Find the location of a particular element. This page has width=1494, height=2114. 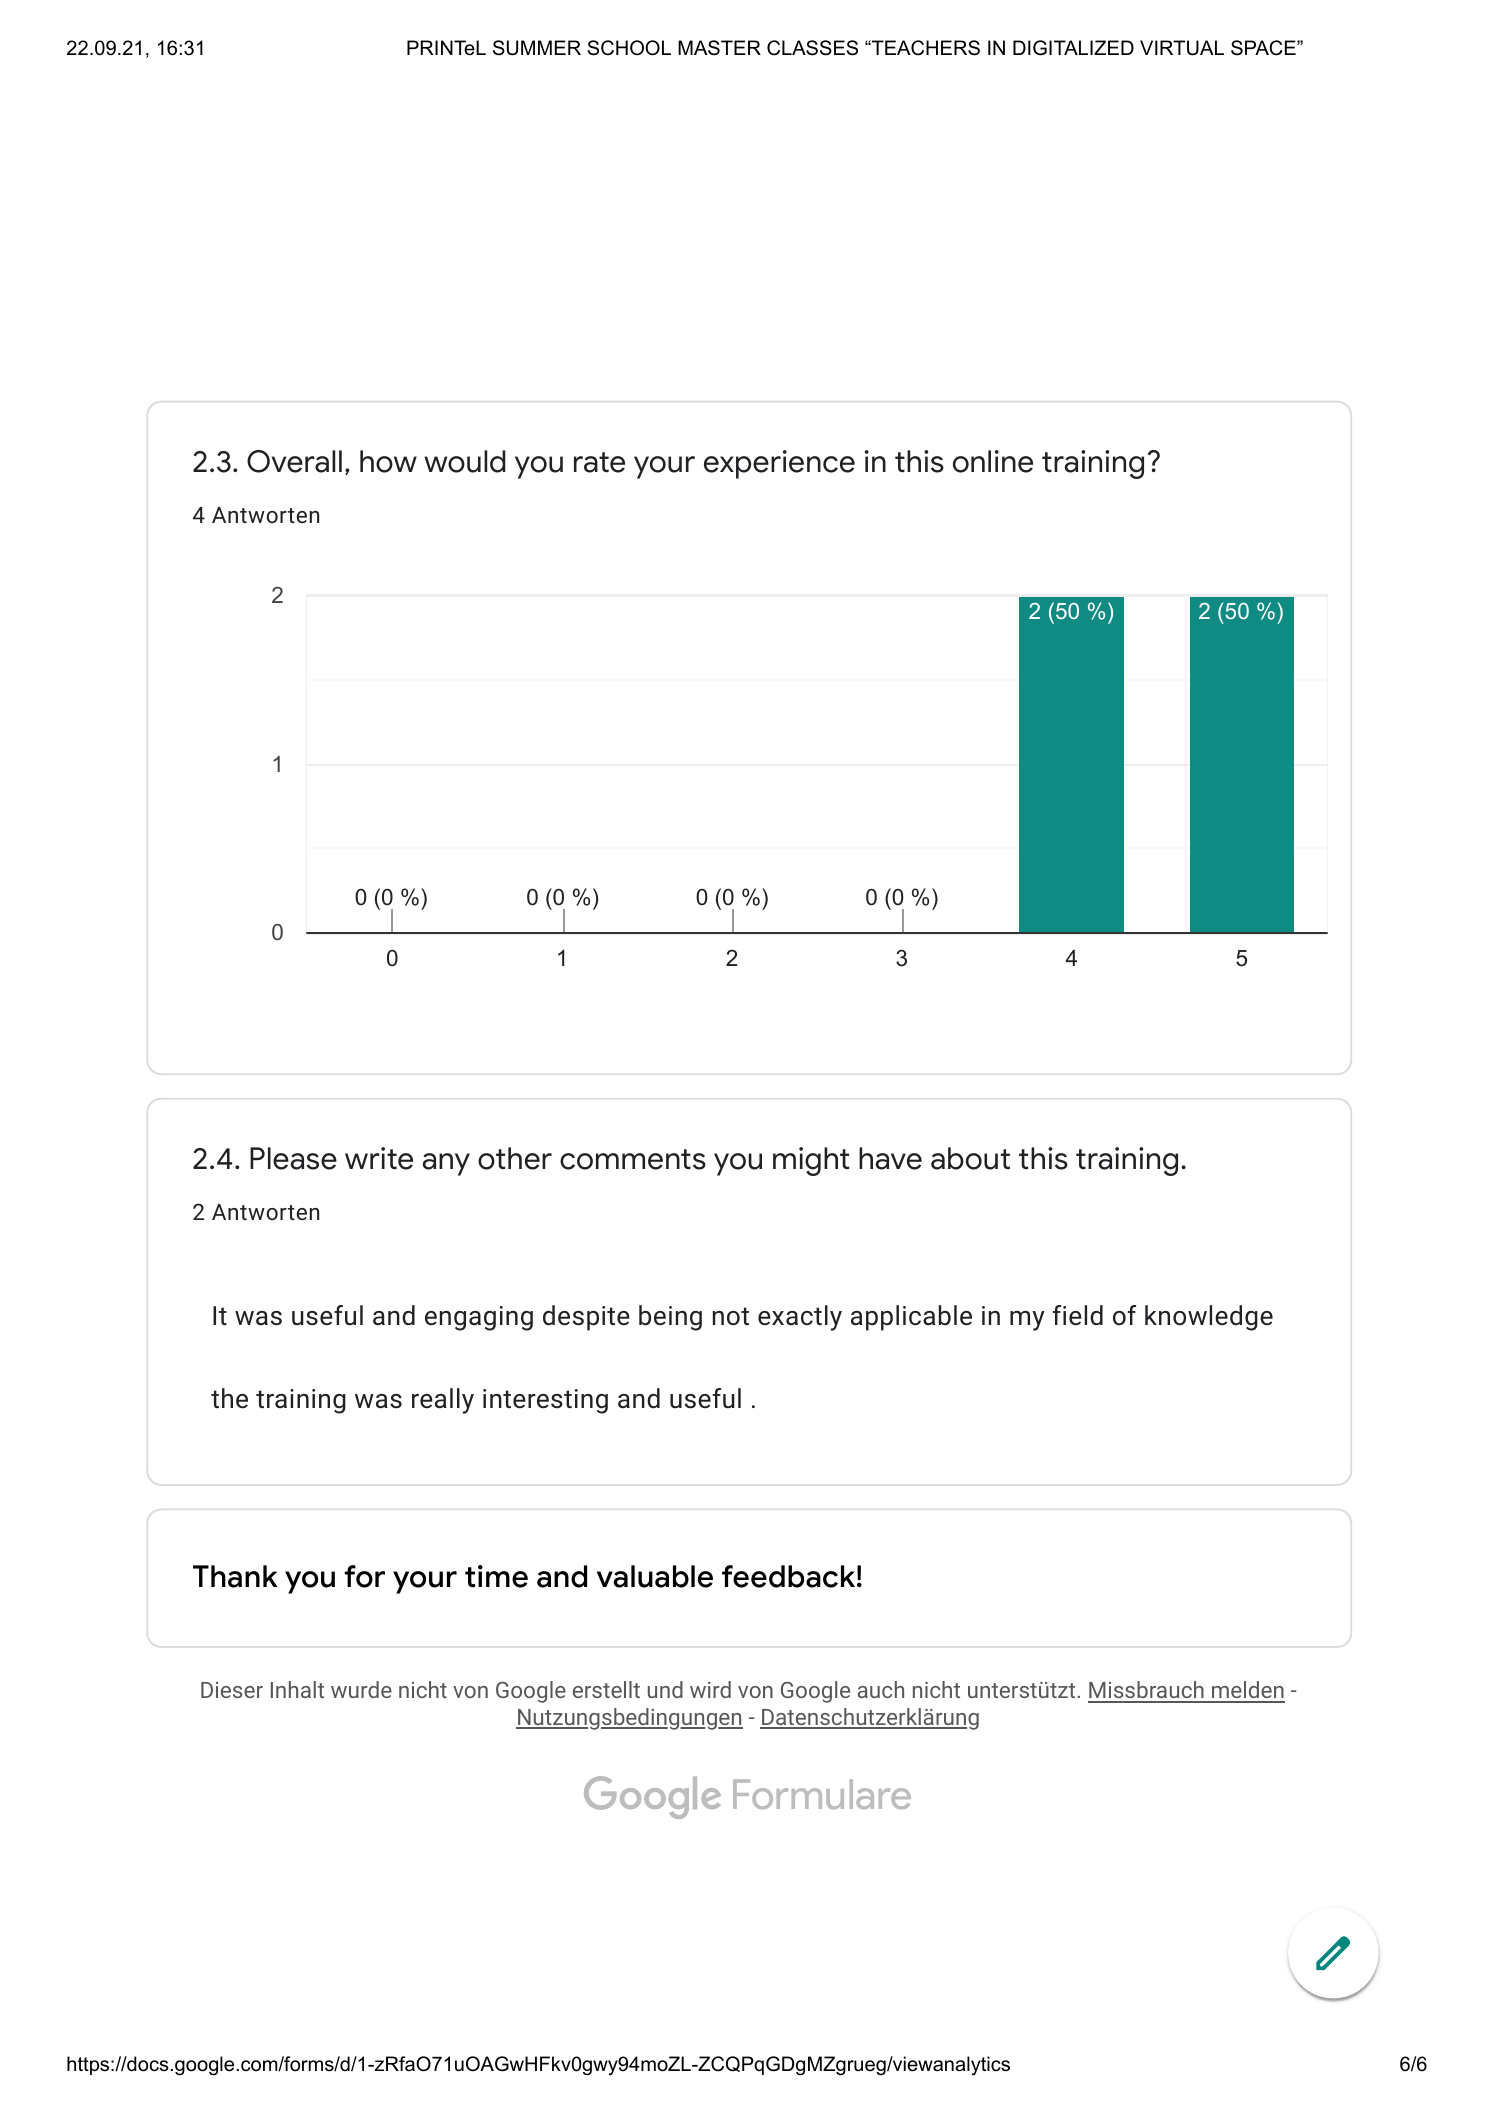

comments is located at coordinates (633, 1159).
